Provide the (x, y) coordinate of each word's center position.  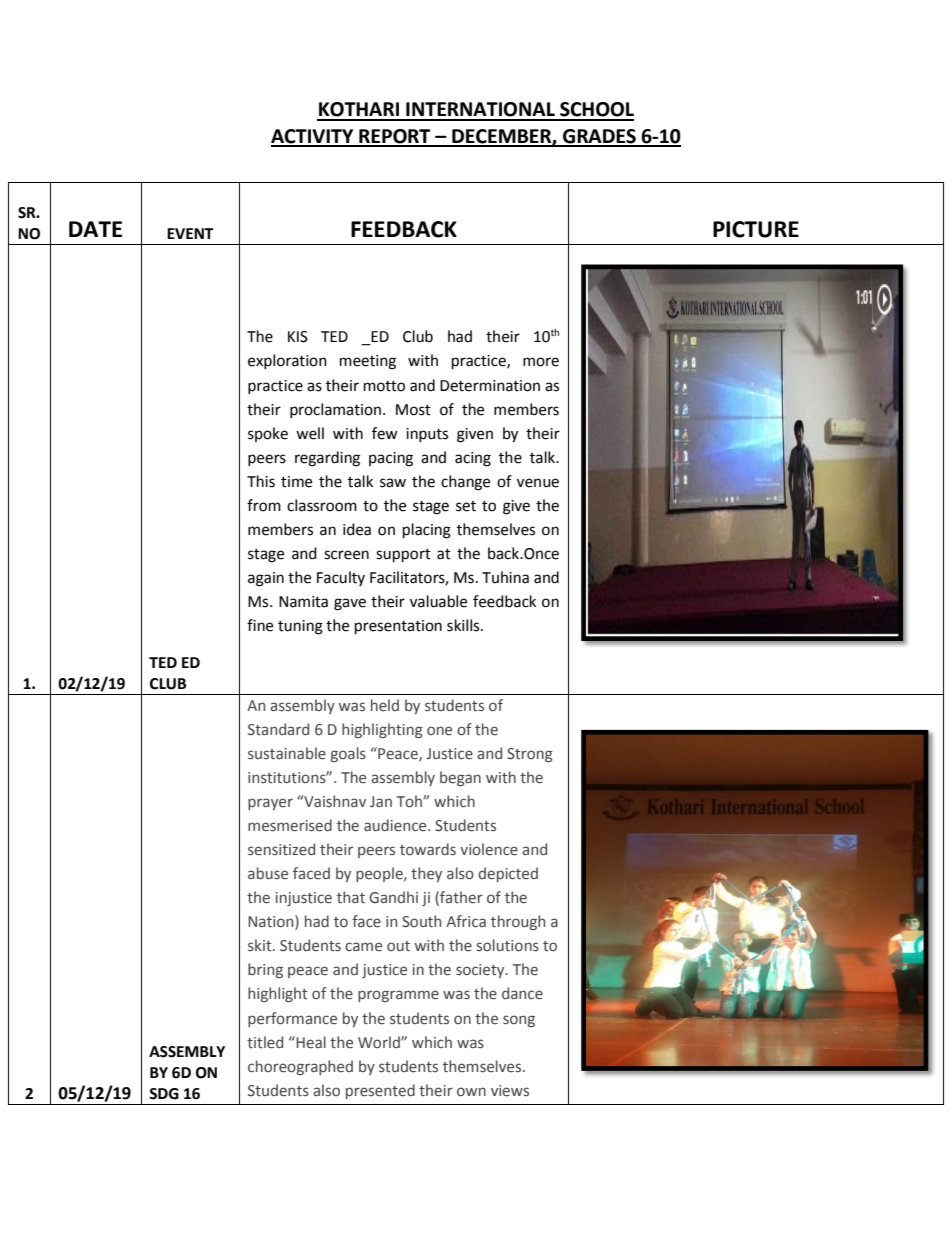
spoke (268, 434)
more (541, 362)
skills (464, 625)
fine (260, 625)
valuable (438, 601)
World (380, 1042)
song (519, 1021)
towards (428, 849)
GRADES (599, 137)
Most (413, 410)
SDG (164, 1094)
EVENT (190, 233)
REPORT (395, 137)
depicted (508, 874)
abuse (268, 873)
